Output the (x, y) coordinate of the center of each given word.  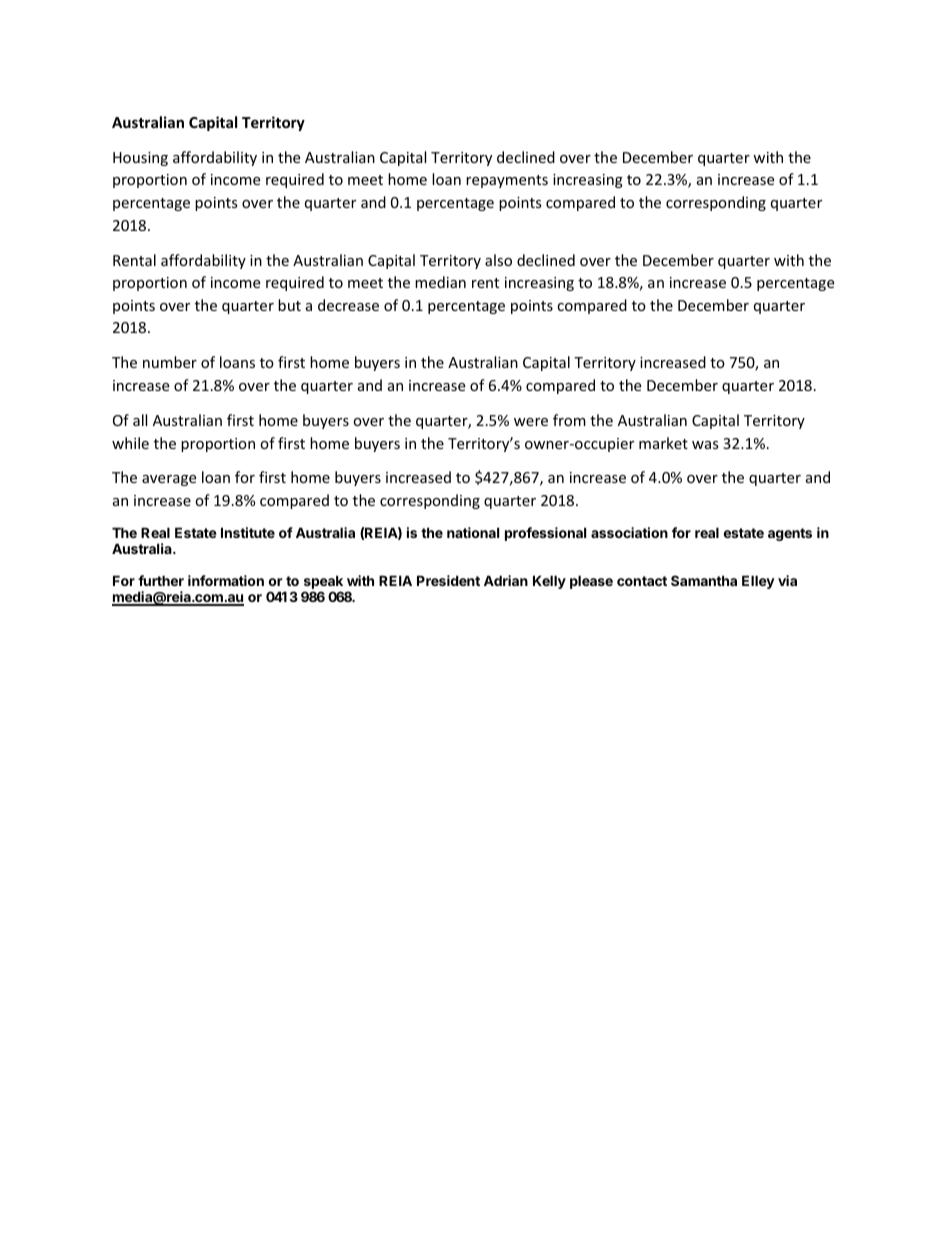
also (498, 260)
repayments (507, 181)
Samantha (704, 580)
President (448, 580)
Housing (140, 159)
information (226, 580)
